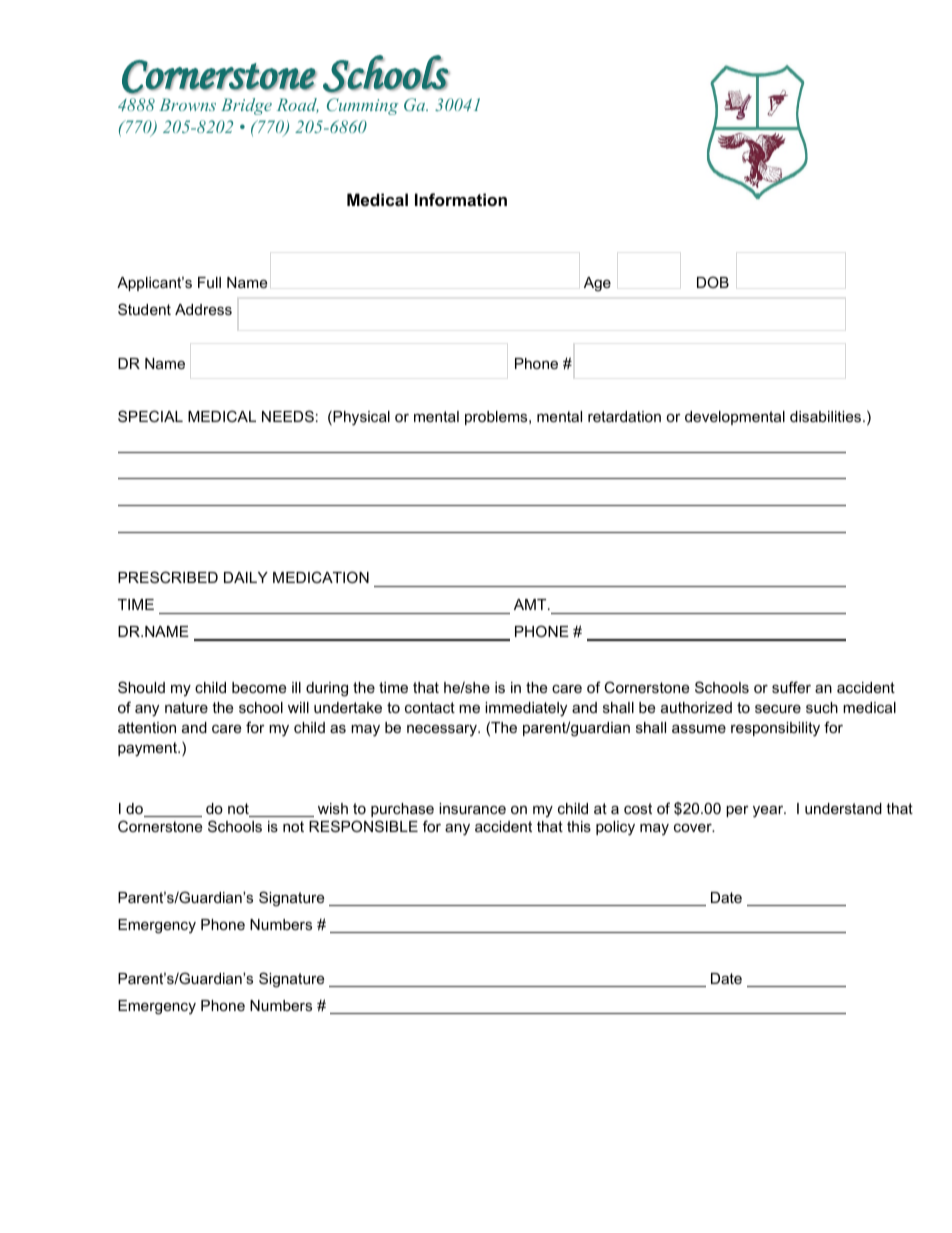  What do you see at coordinates (203, 309) in the document?
I see `Address` at bounding box center [203, 309].
